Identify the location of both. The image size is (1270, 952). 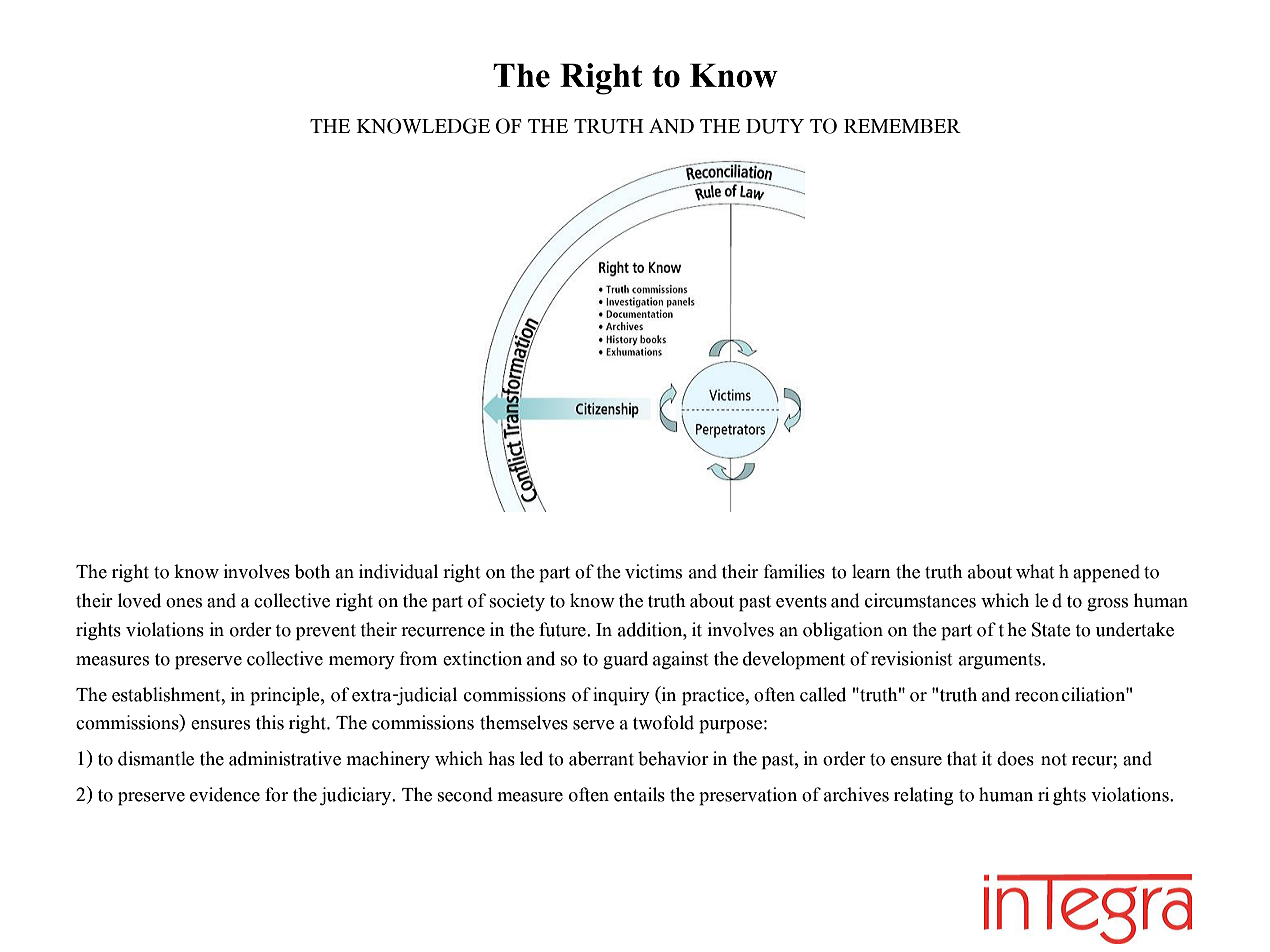
(312, 571).
